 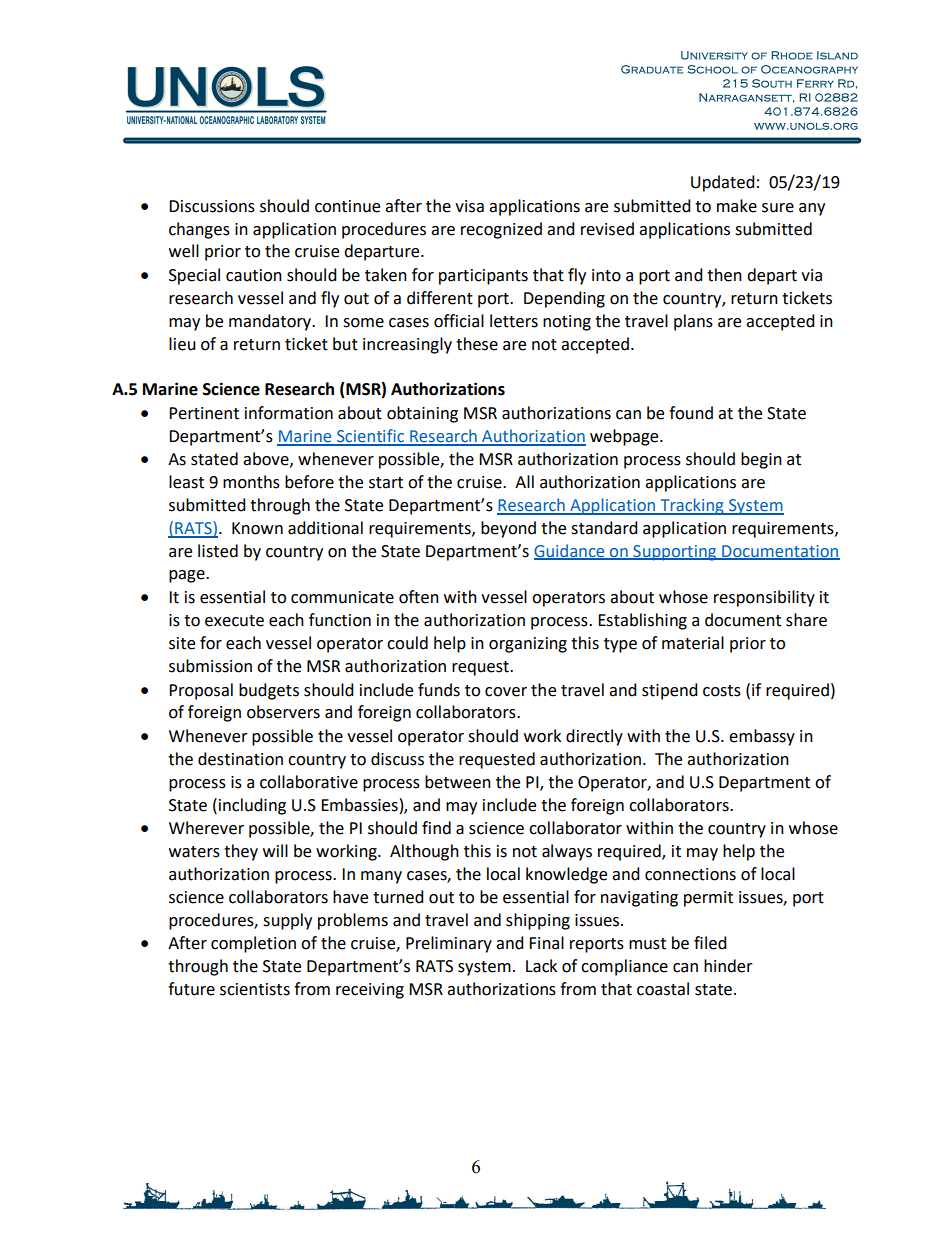 What do you see at coordinates (764, 598) in the screenshot?
I see `responsibility` at bounding box center [764, 598].
